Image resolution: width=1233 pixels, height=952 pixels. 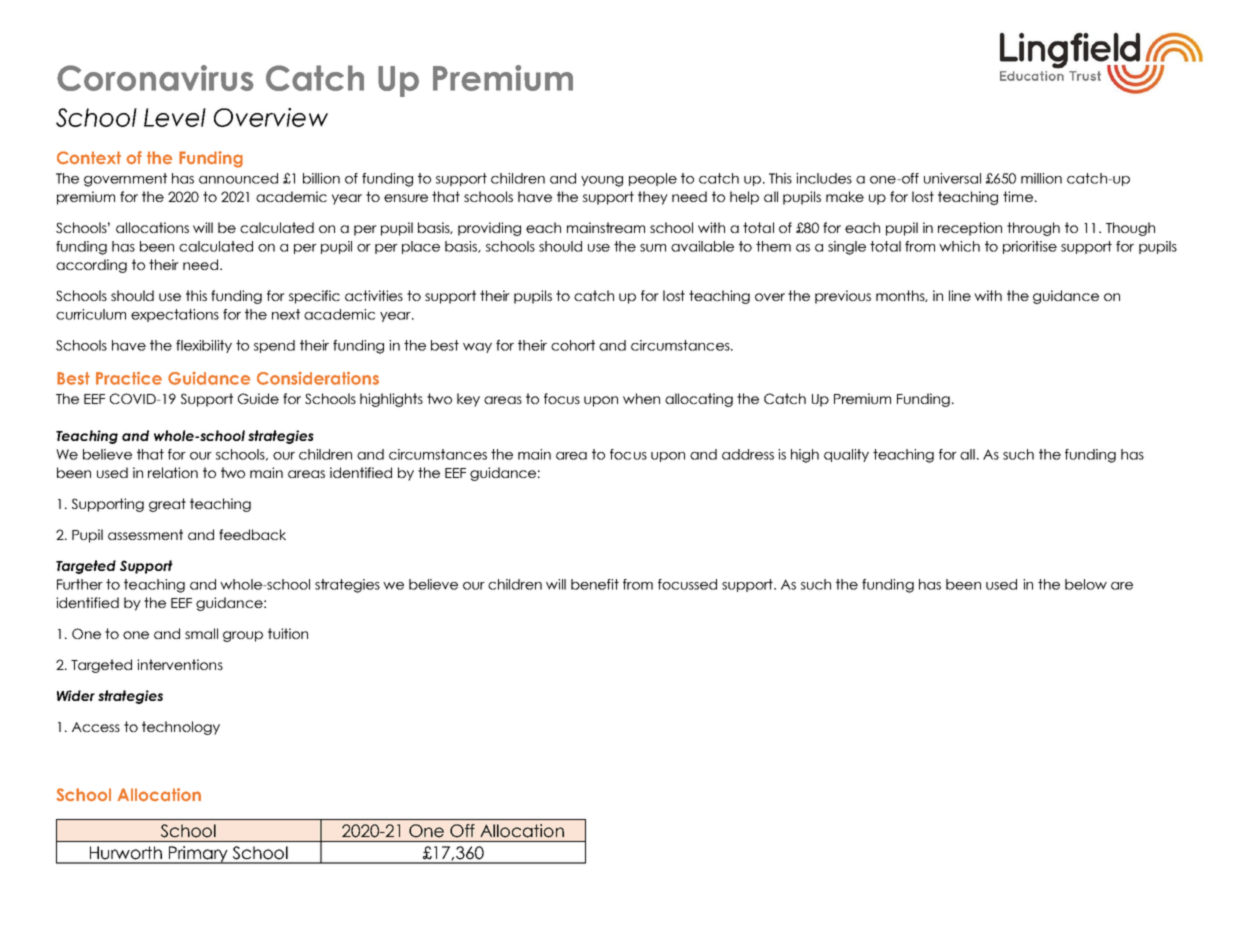 What do you see at coordinates (181, 728) in the screenshot?
I see `technology` at bounding box center [181, 728].
